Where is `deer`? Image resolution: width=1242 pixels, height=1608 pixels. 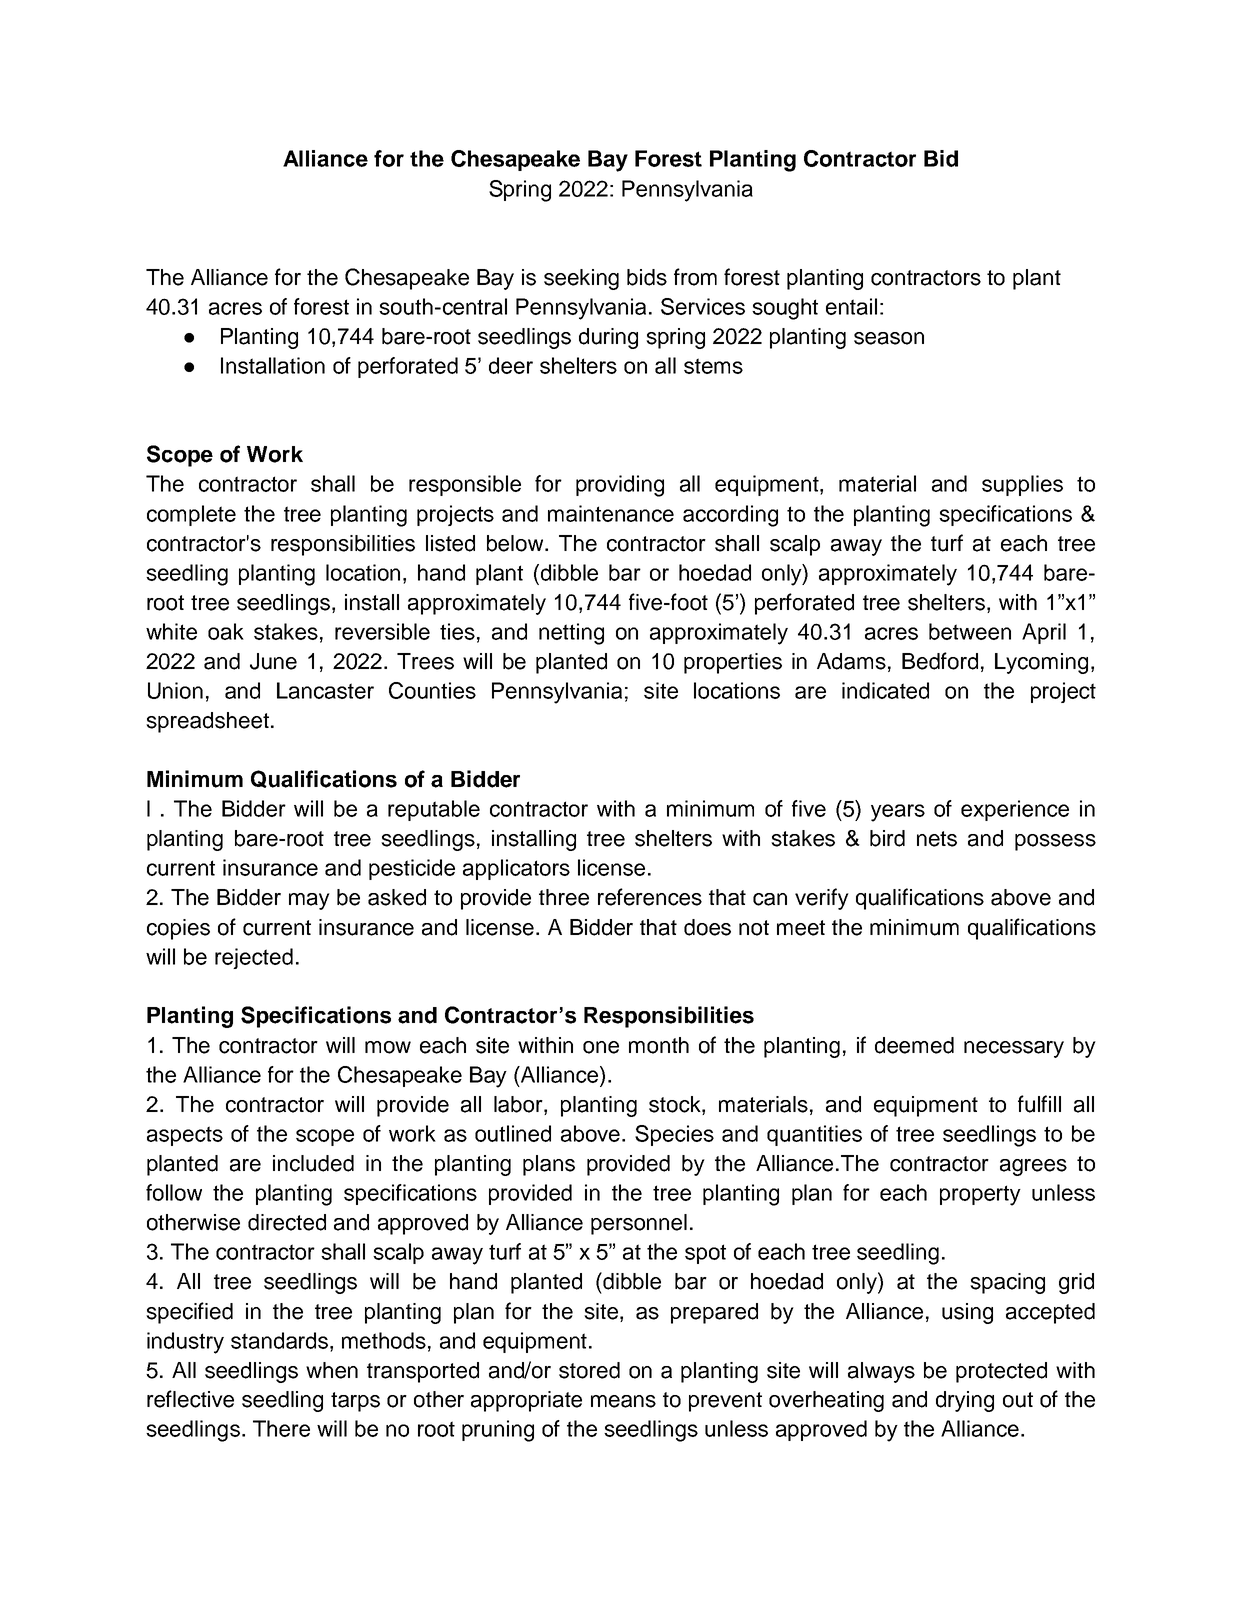 deer is located at coordinates (511, 365).
